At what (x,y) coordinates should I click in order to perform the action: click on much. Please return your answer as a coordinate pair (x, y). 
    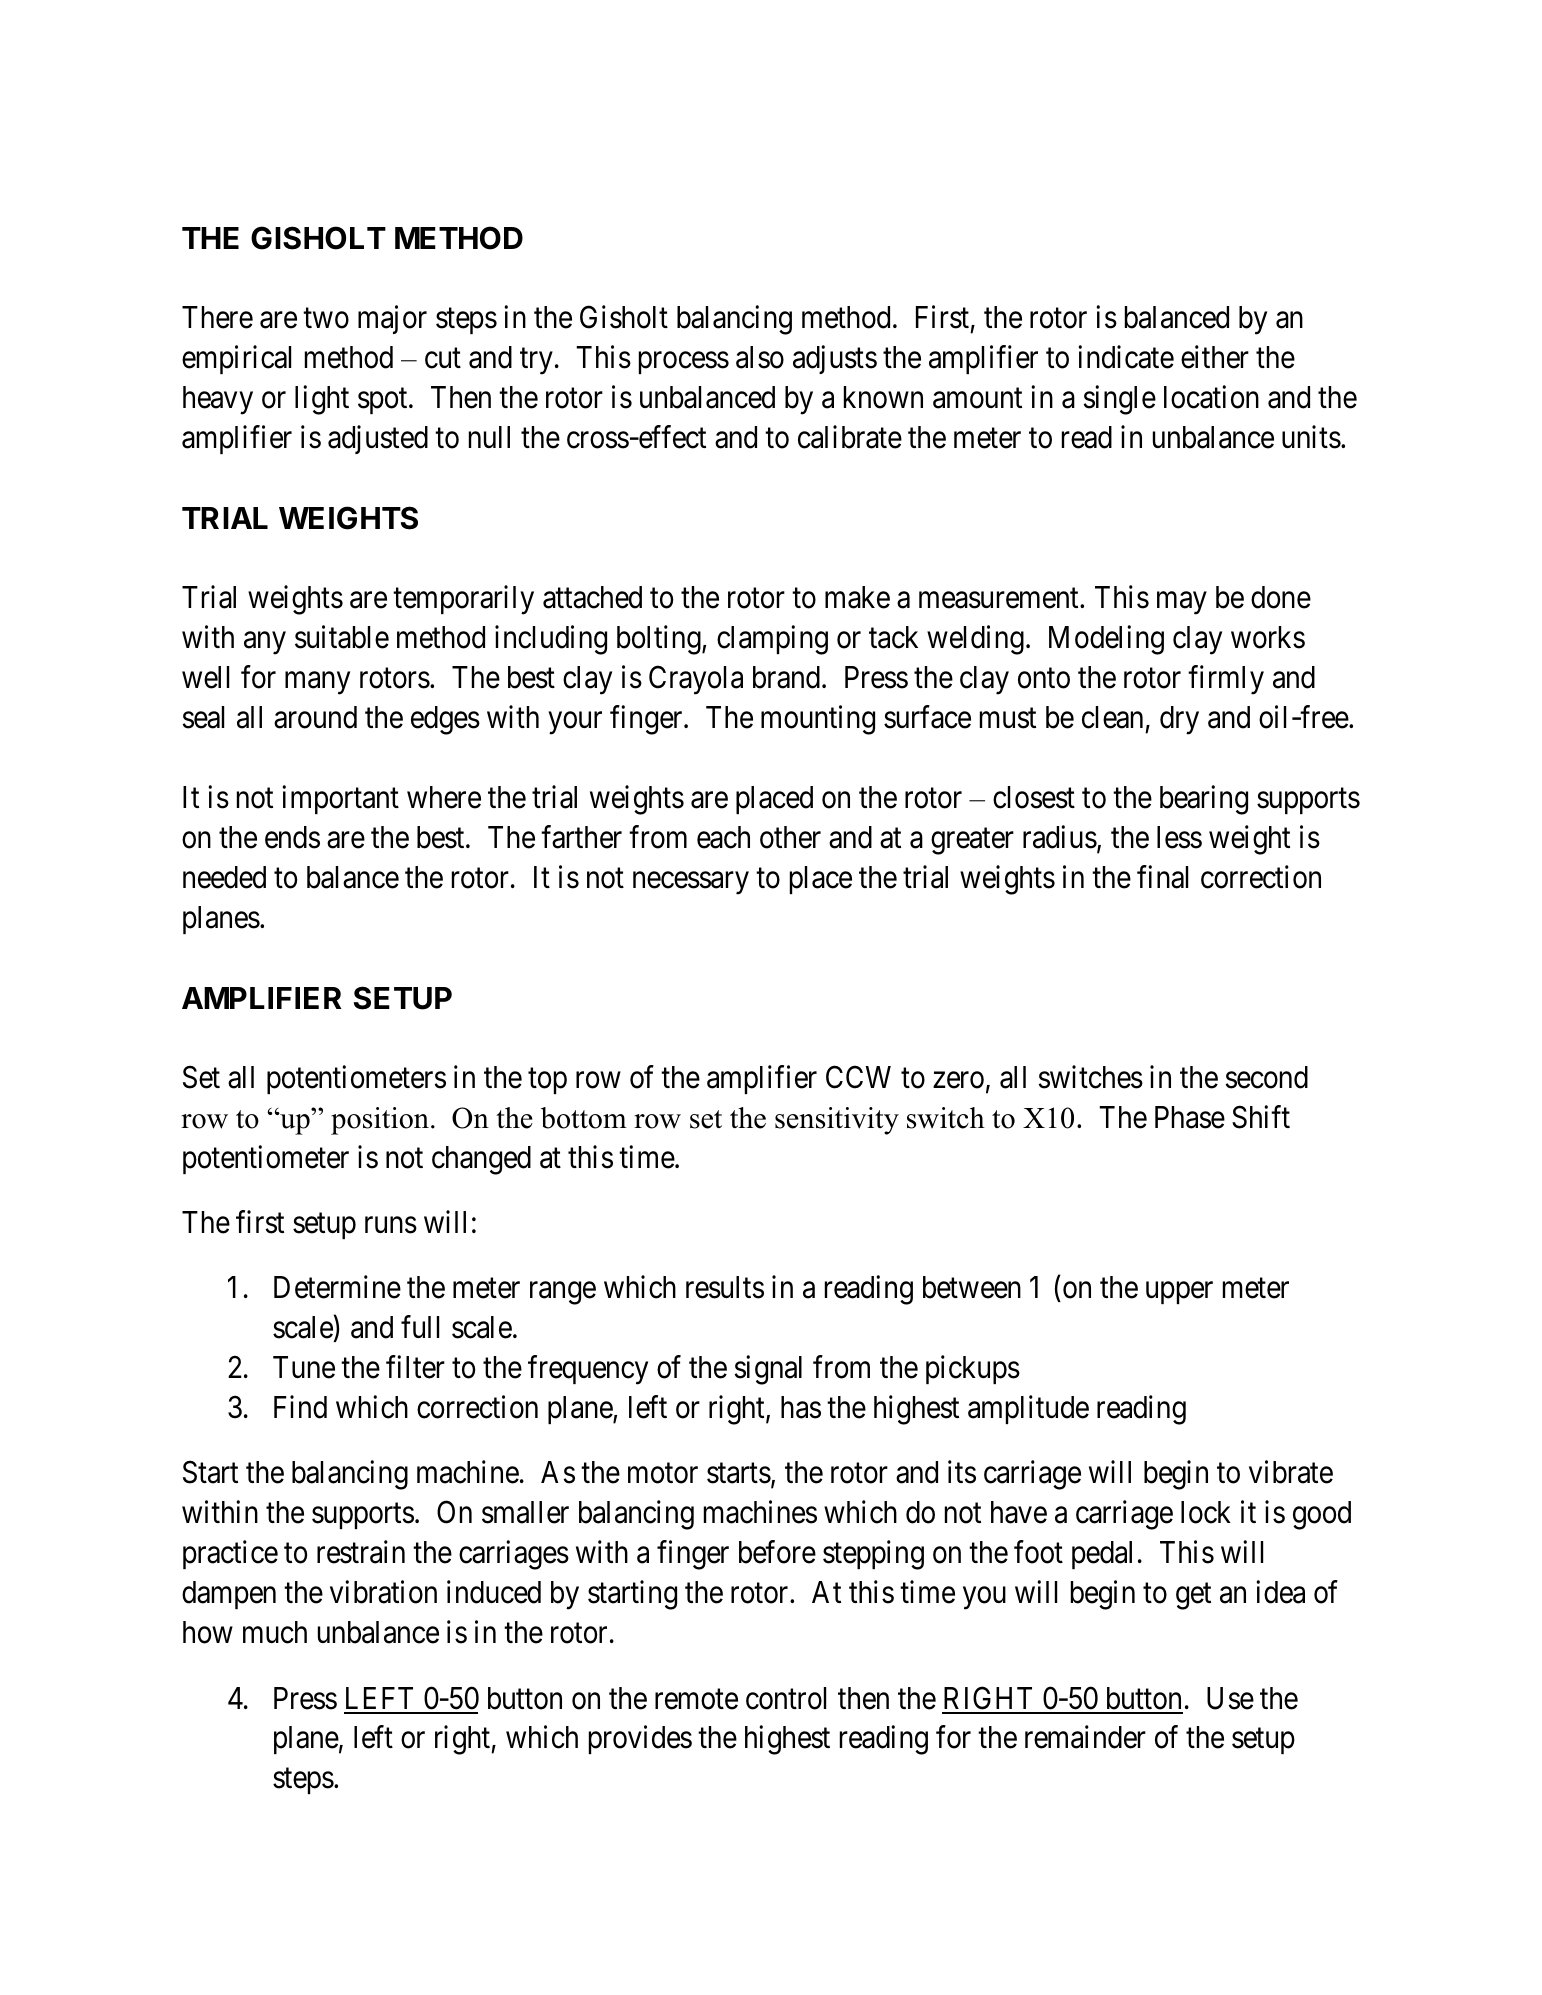
    Looking at the image, I should click on (275, 1632).
